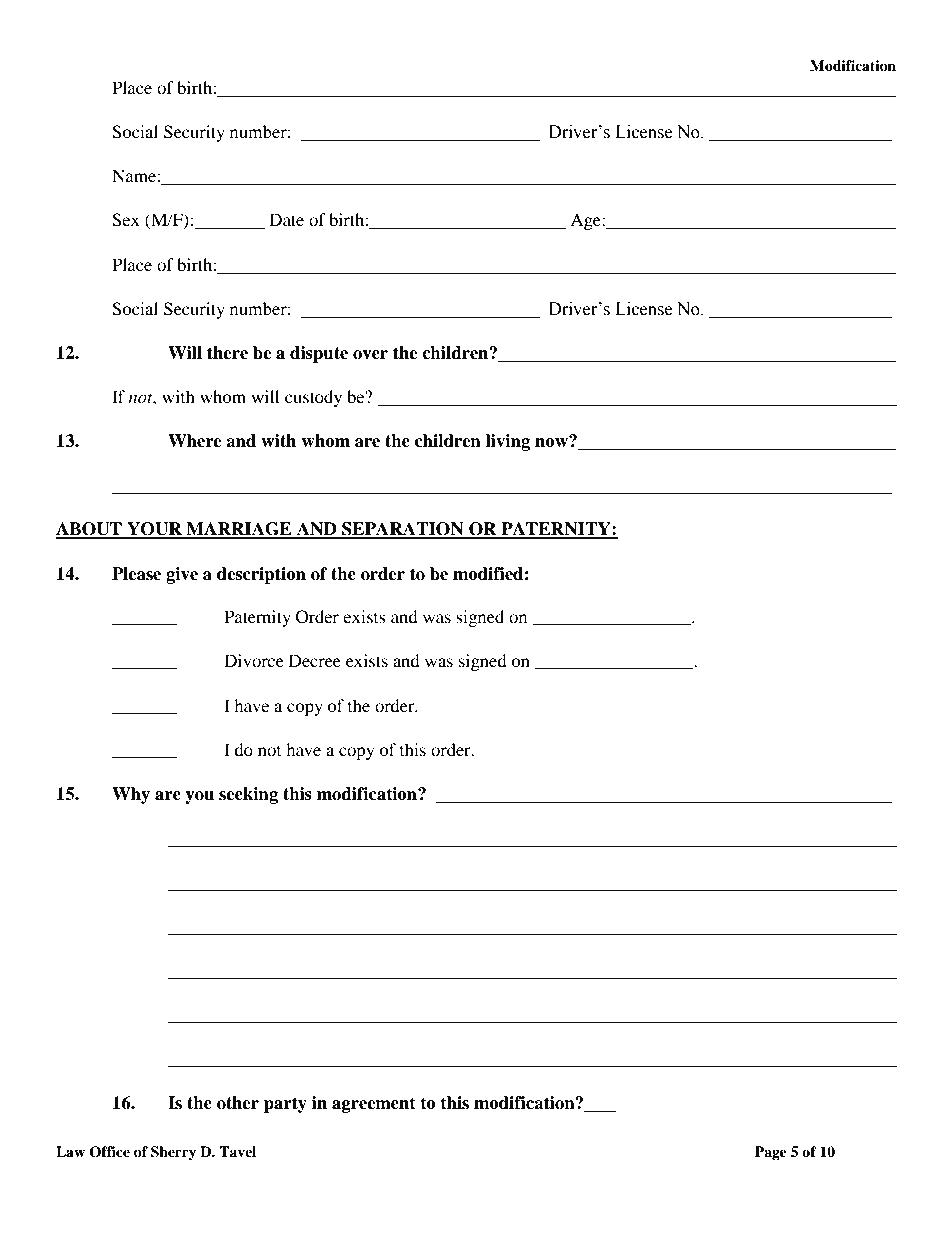 This image has width=952, height=1233. Describe the element at coordinates (248, 795) in the image. I see `seeking` at that location.
